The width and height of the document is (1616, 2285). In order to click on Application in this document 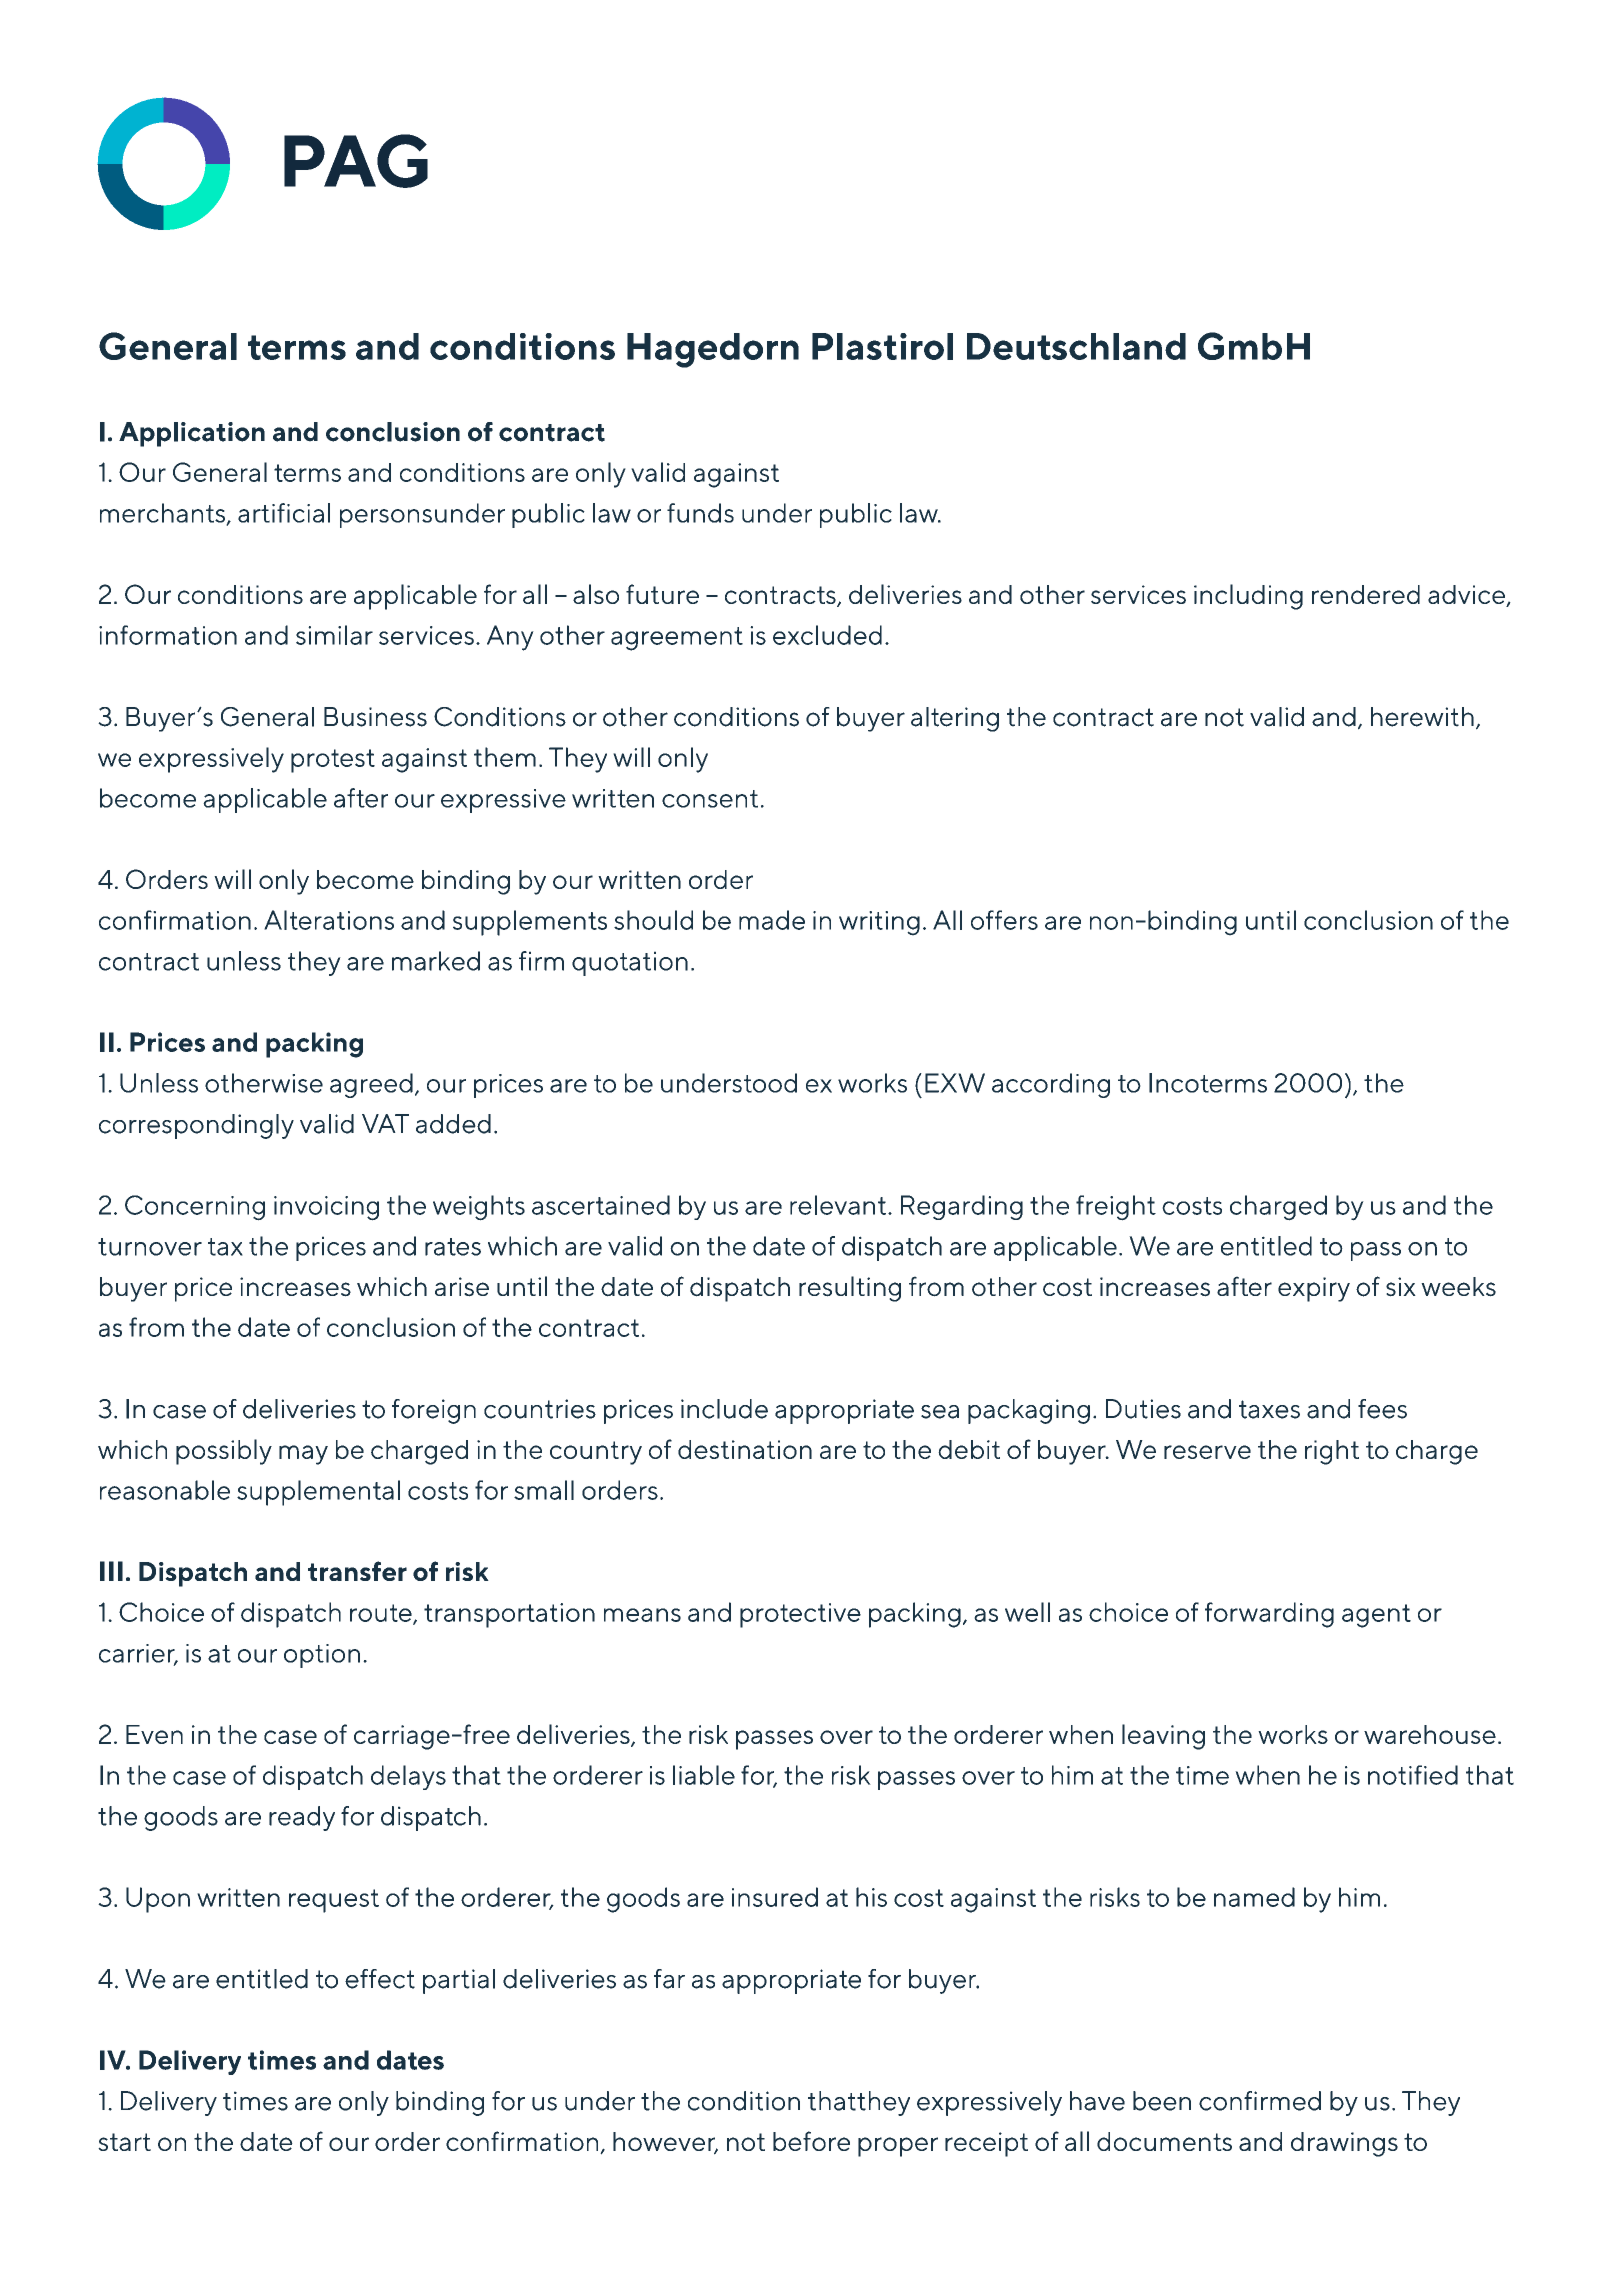, I will do `click(192, 434)`.
